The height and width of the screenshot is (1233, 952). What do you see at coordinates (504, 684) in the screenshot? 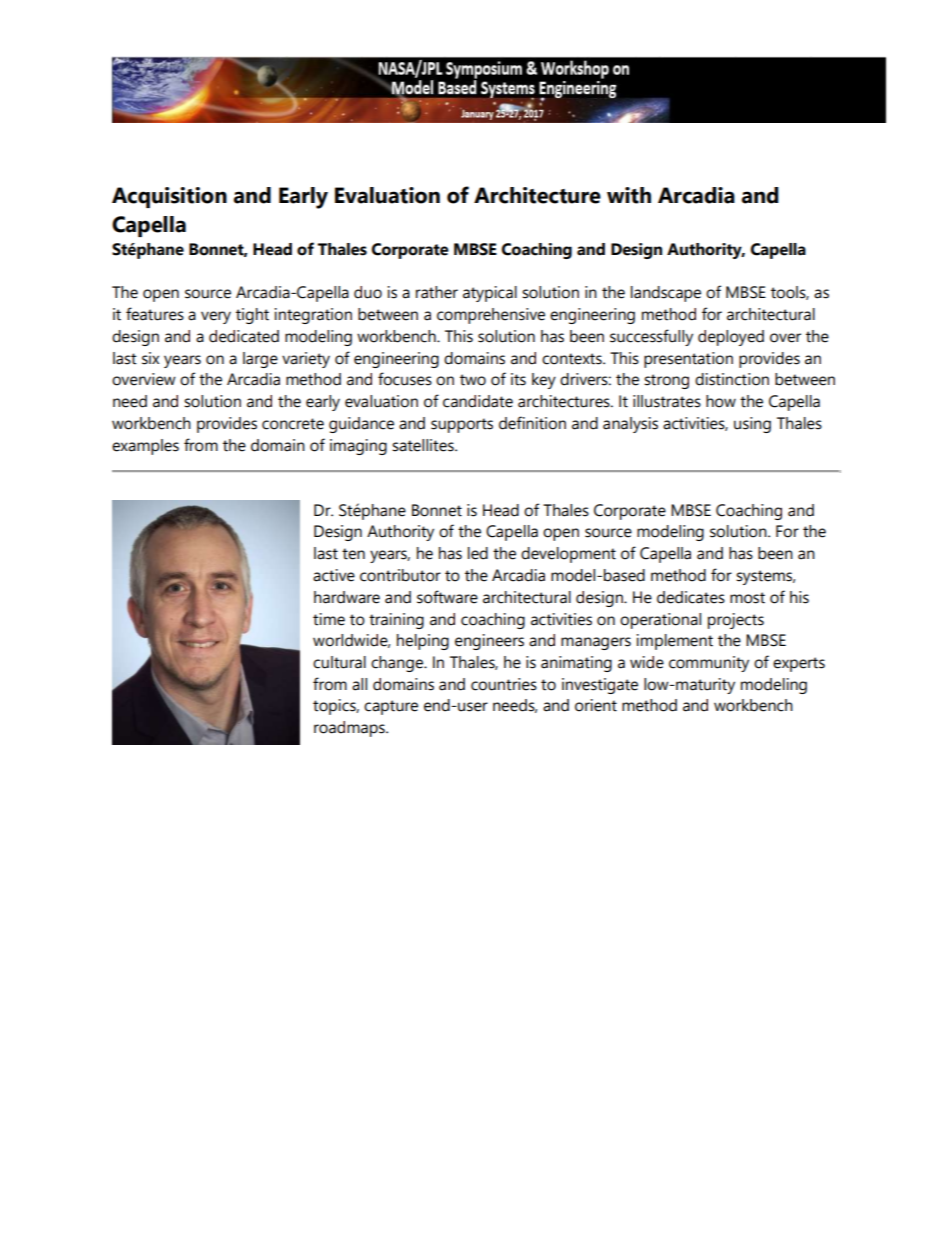
I see `countries` at bounding box center [504, 684].
